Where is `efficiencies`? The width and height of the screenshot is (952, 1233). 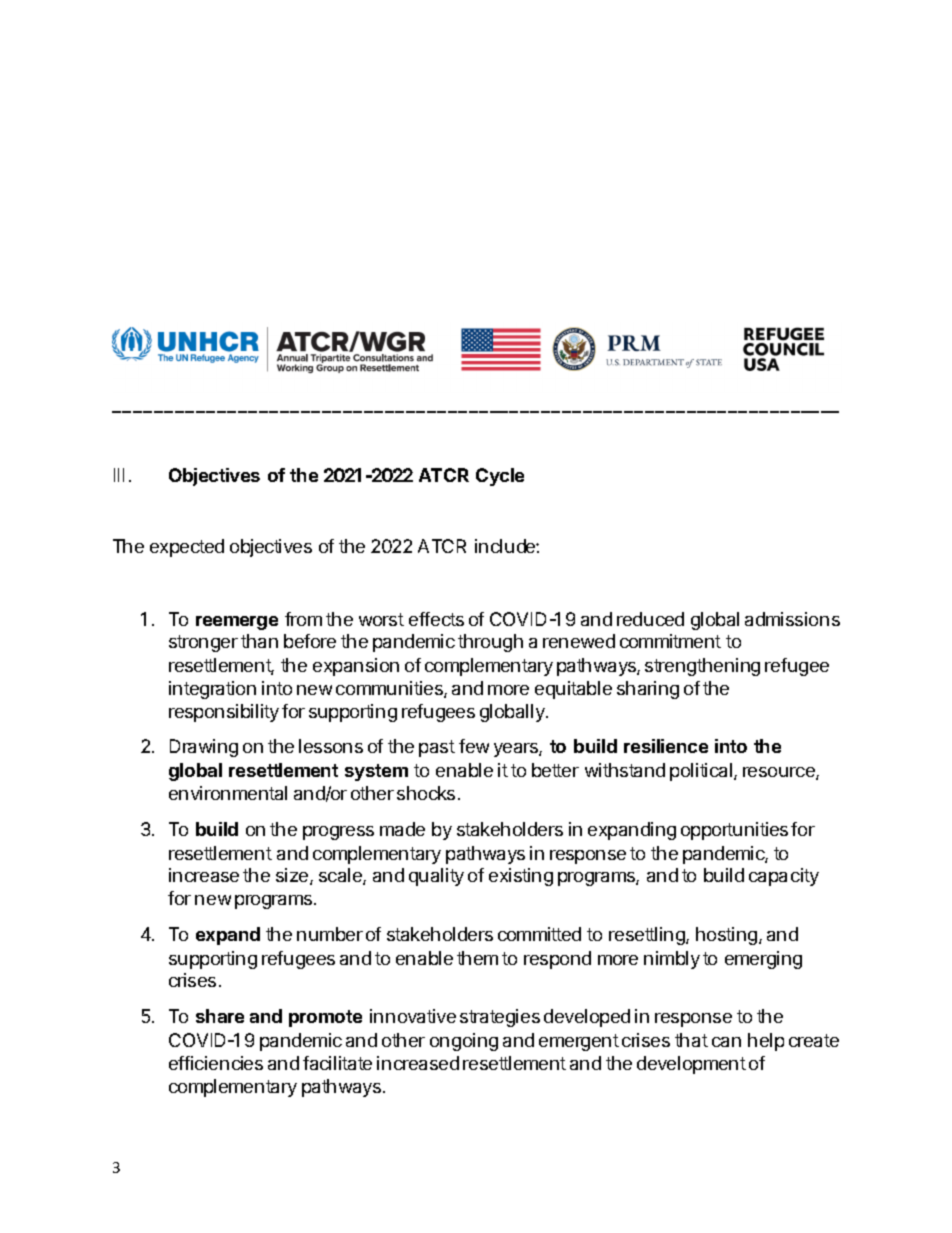 efficiencies is located at coordinates (216, 1063).
